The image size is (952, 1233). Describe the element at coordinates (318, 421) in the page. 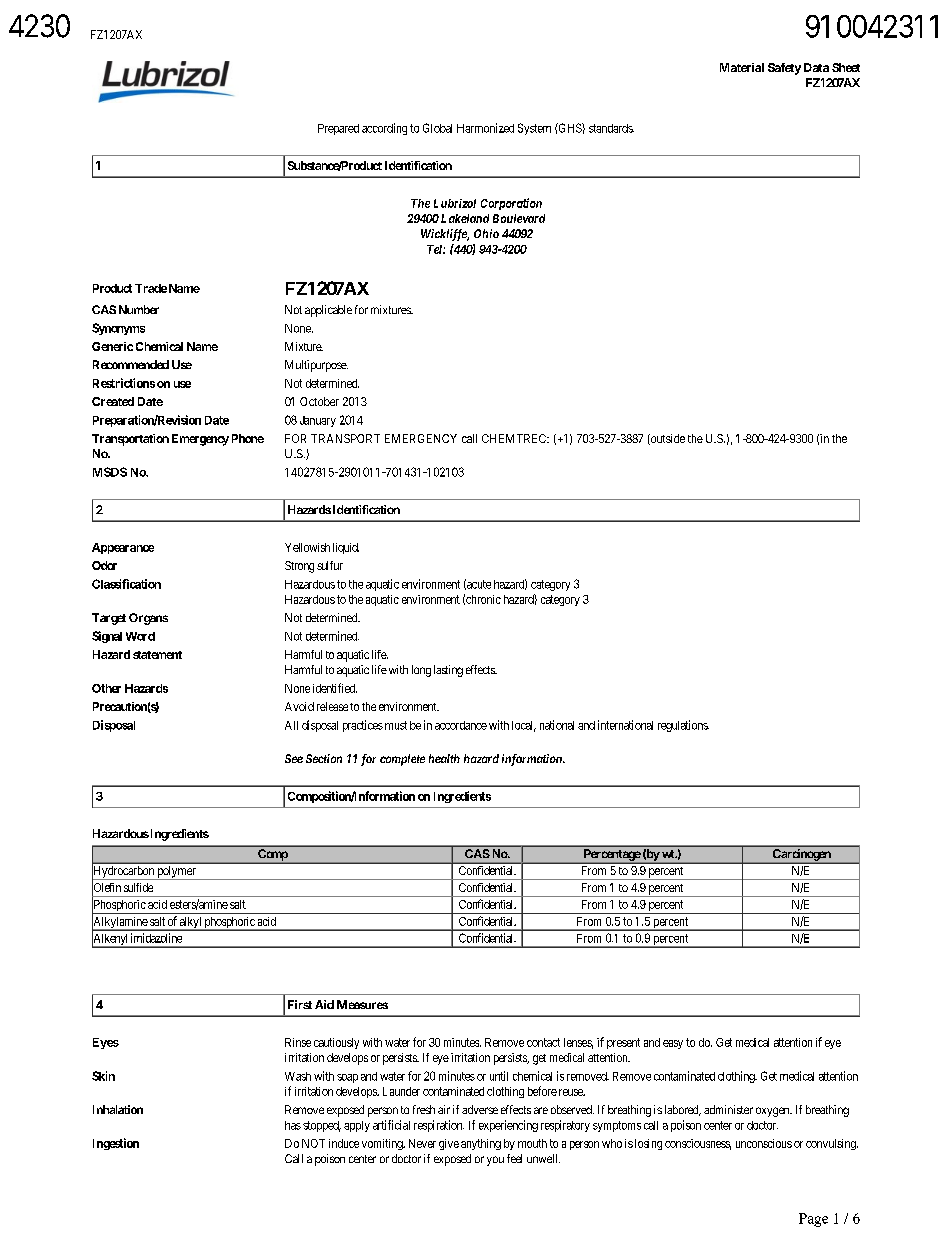

I see `January` at that location.
